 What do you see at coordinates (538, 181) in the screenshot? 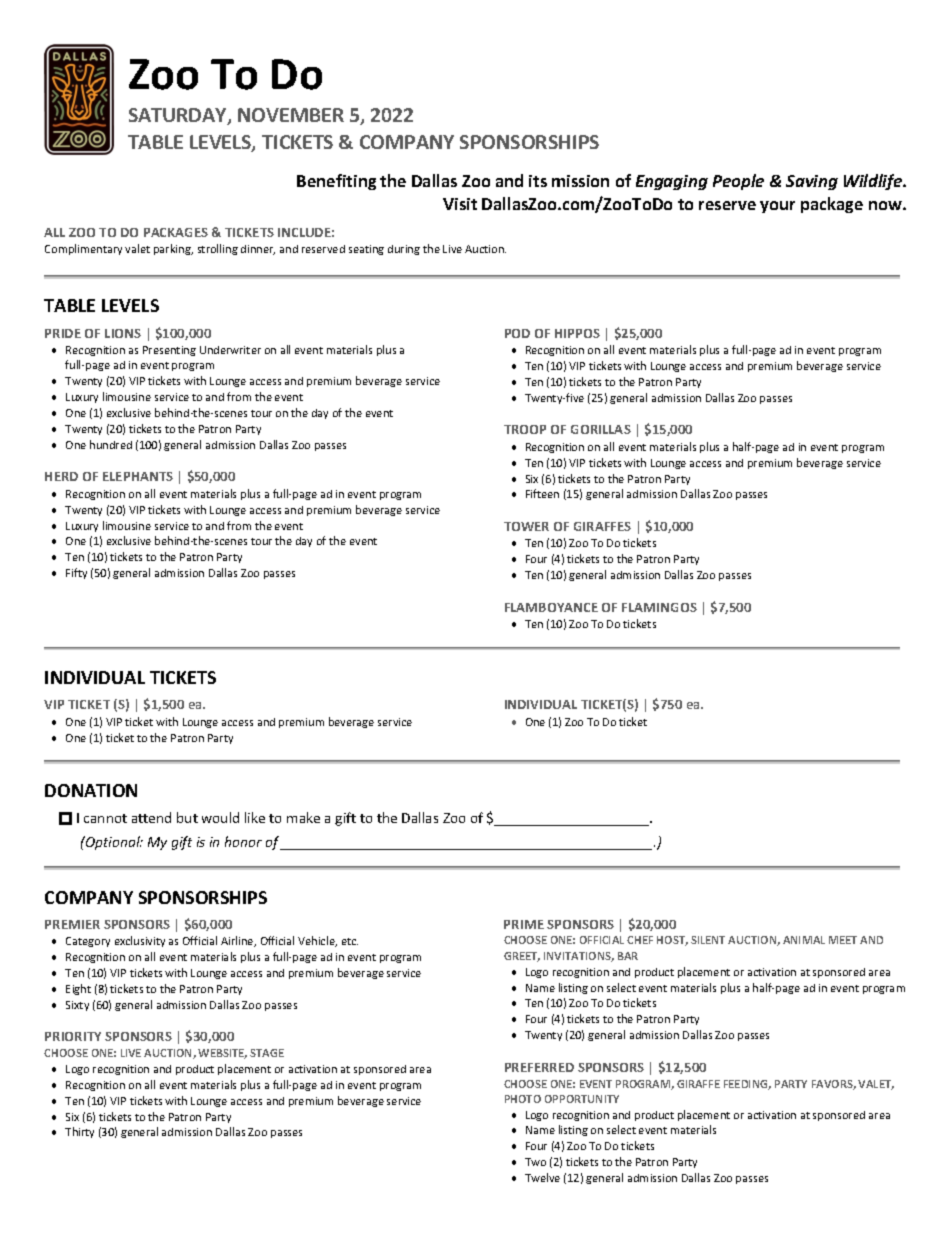
I see `its` at bounding box center [538, 181].
